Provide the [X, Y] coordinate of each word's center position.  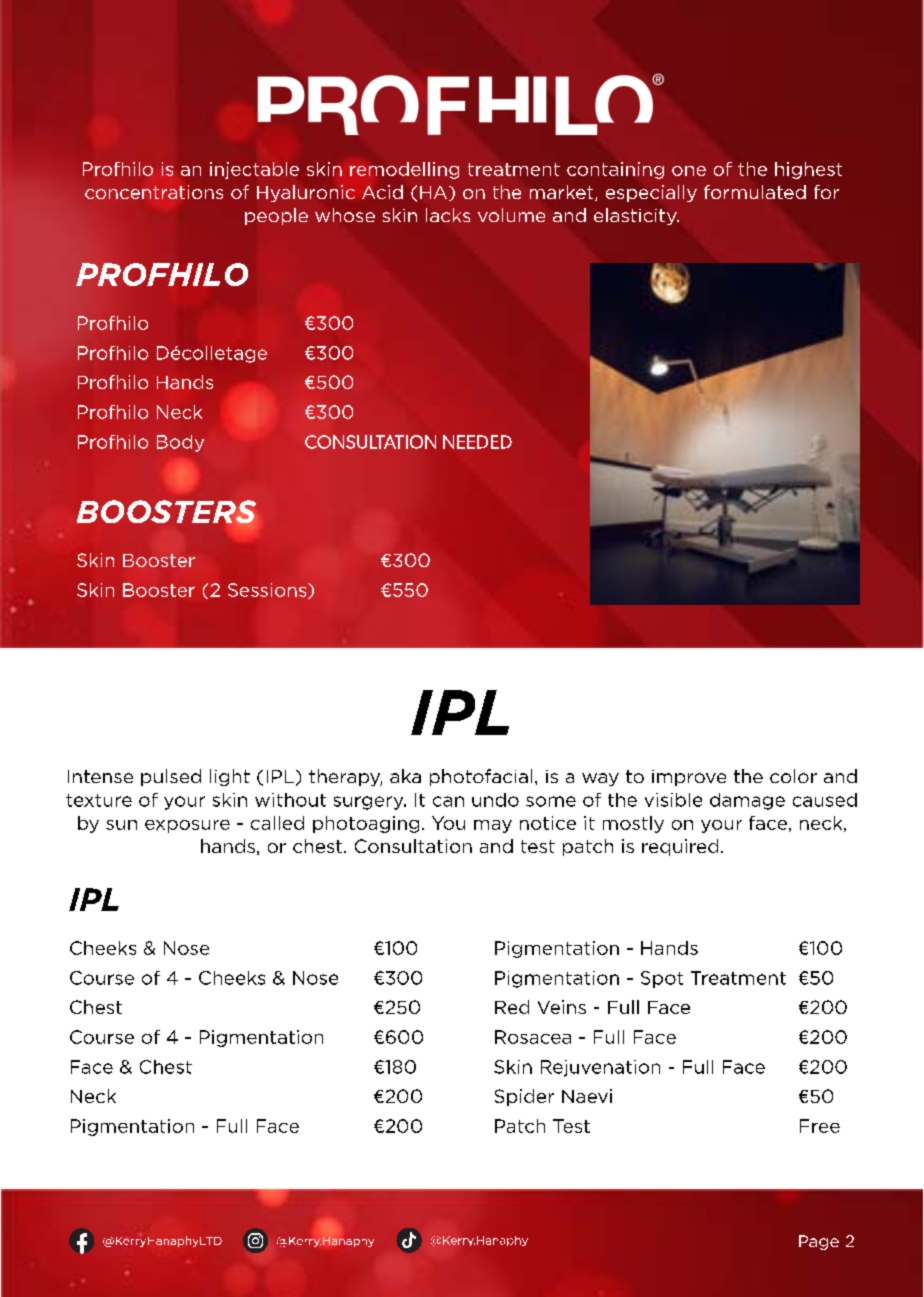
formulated [755, 192]
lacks [448, 215]
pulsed [171, 777]
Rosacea [533, 1037]
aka [405, 776]
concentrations [154, 192]
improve [689, 778]
